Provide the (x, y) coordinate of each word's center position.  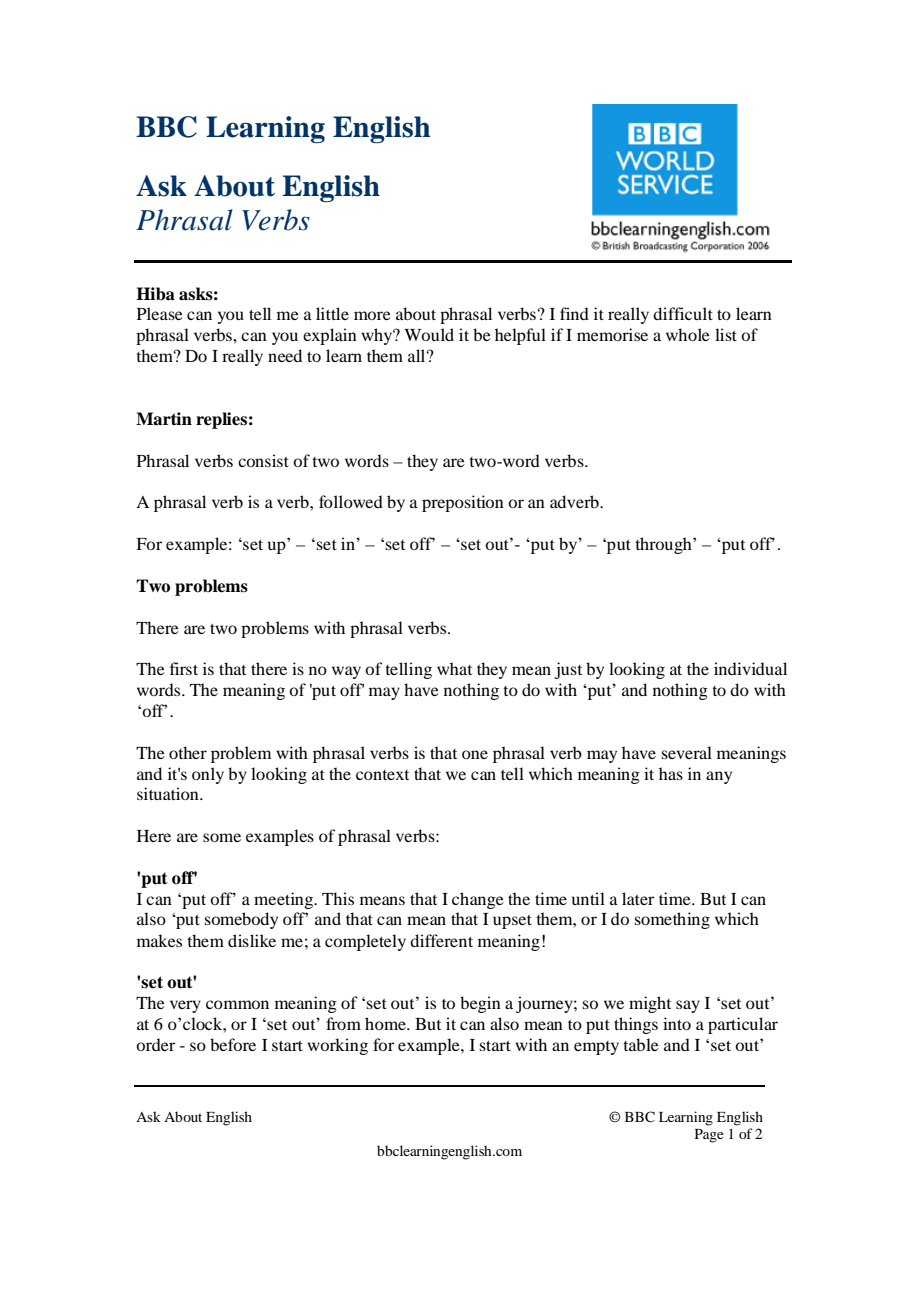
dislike (252, 940)
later (638, 898)
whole (688, 334)
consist (263, 460)
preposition (463, 503)
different (441, 940)
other (188, 752)
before (233, 1044)
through (664, 545)
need (285, 355)
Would (429, 334)
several (687, 752)
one (475, 754)
